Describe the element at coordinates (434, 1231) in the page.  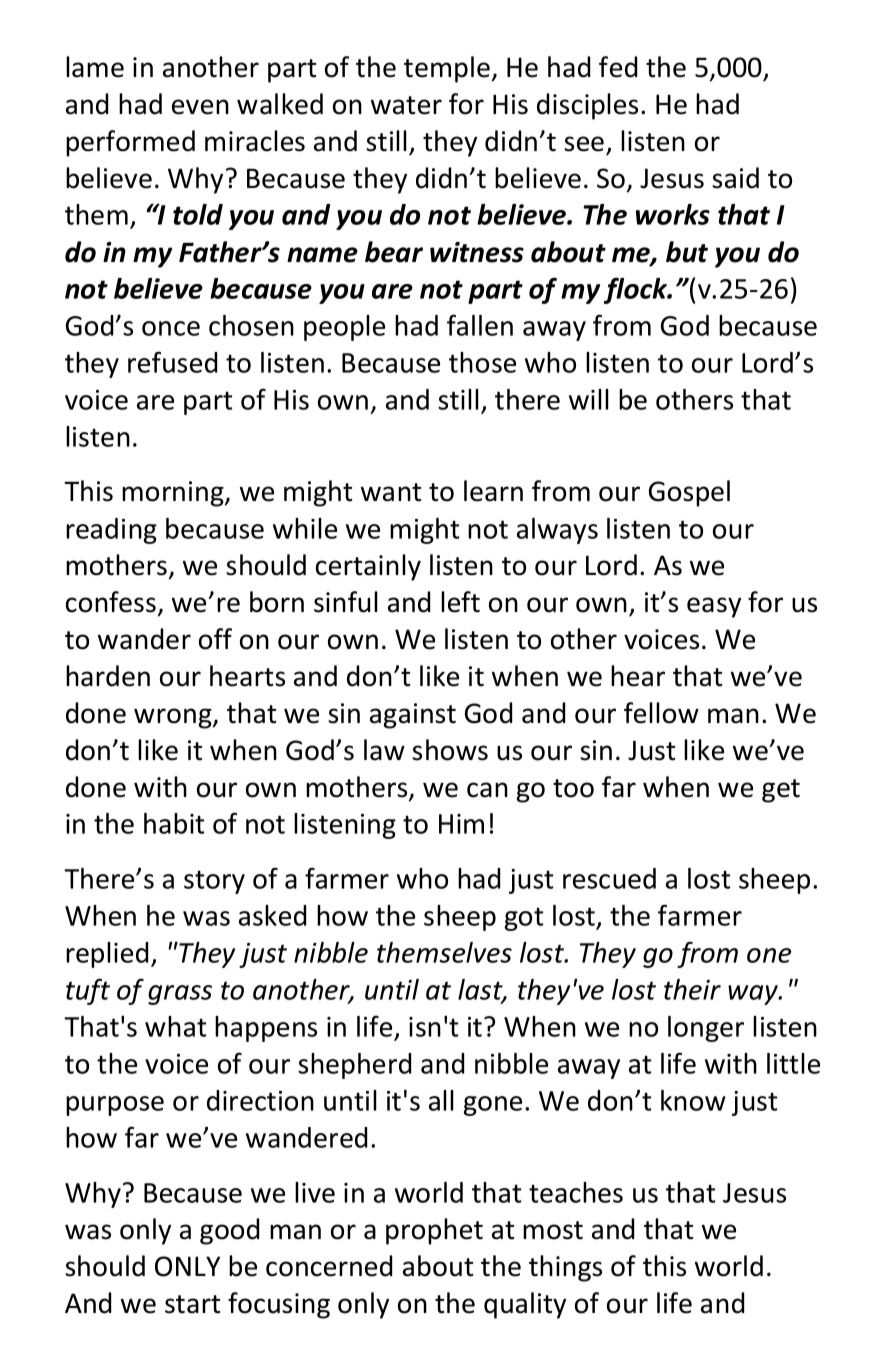
I see `prophet` at that location.
